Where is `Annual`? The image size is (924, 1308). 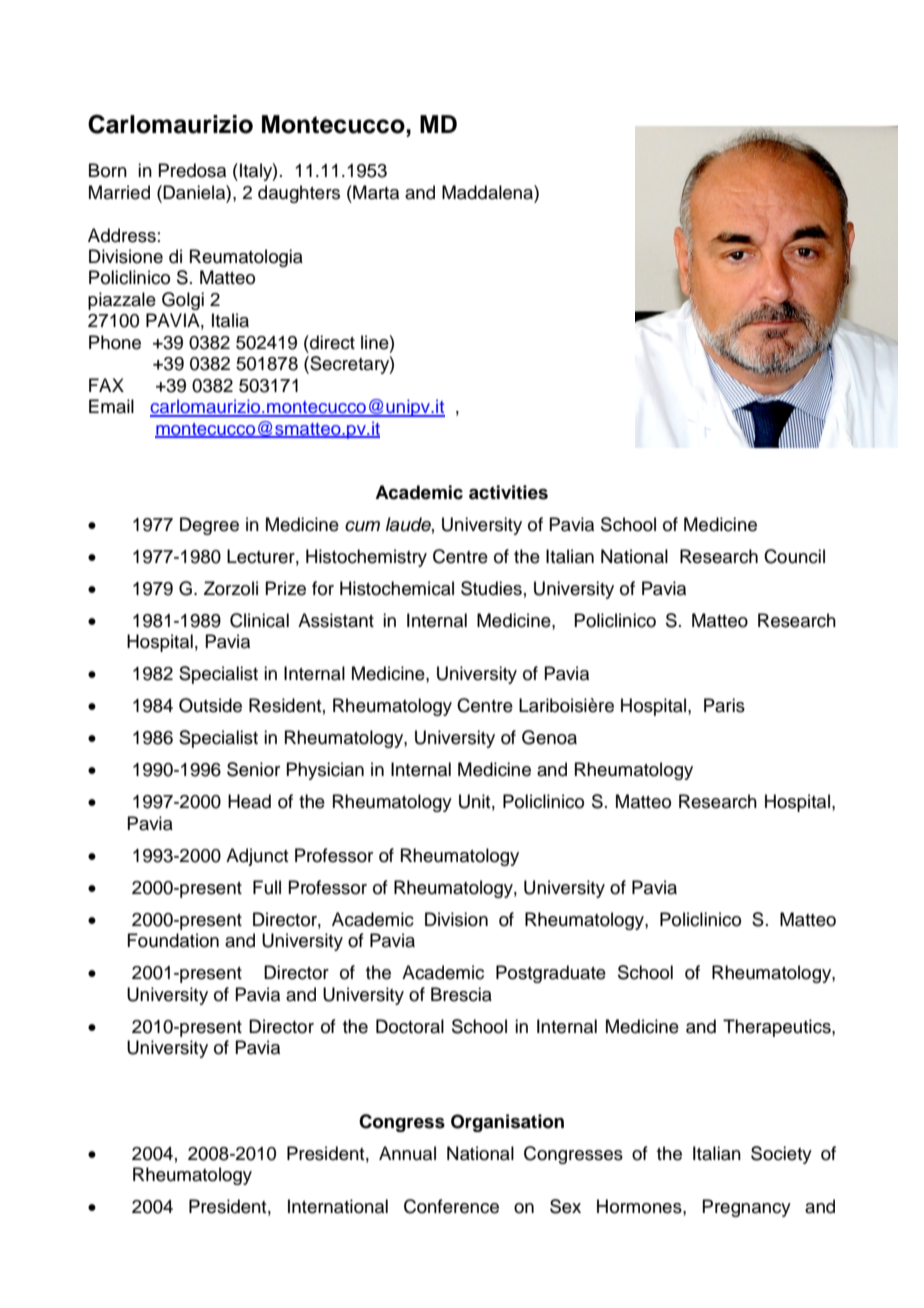
Annual is located at coordinates (407, 1153).
